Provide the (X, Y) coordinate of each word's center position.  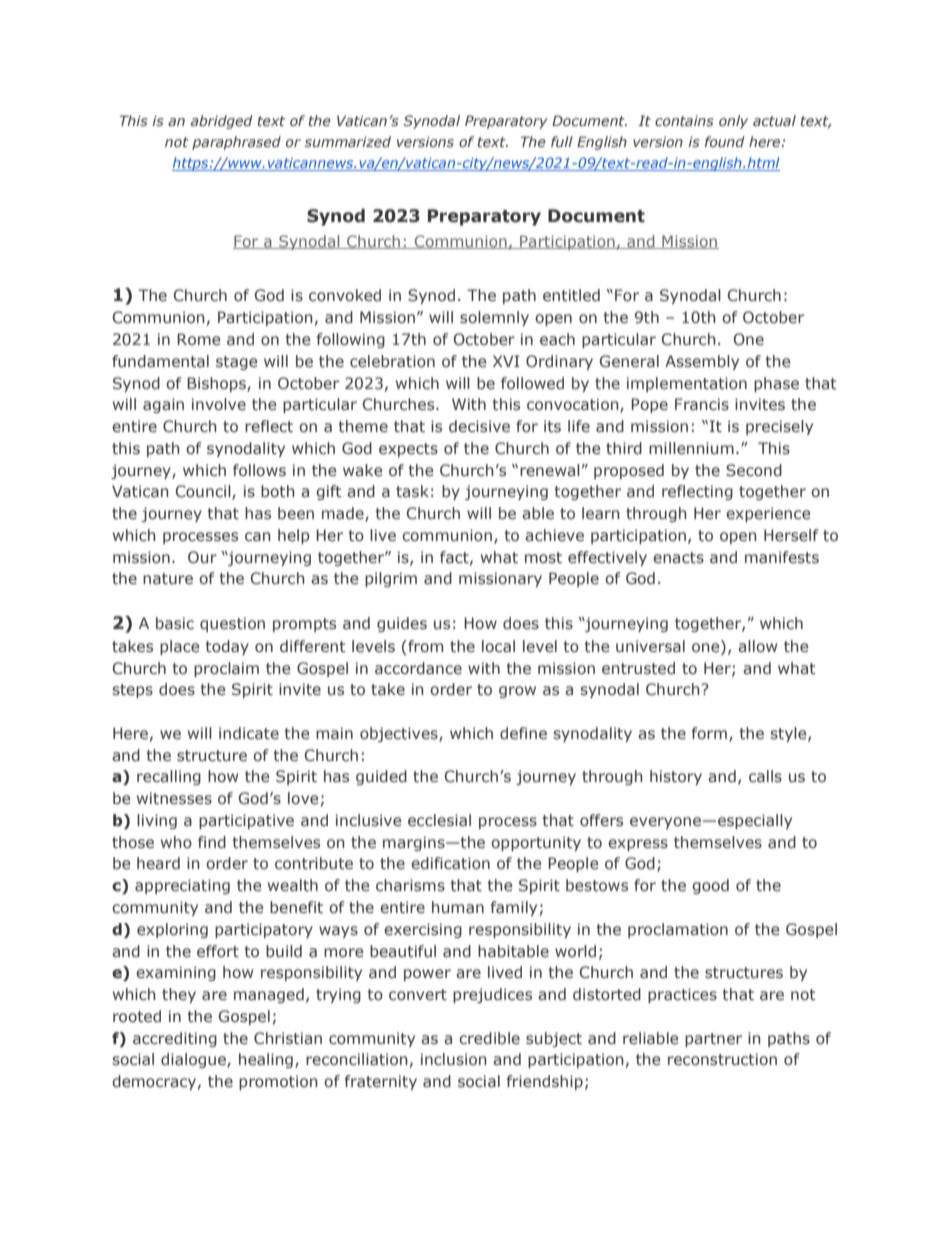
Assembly (702, 362)
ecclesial (439, 820)
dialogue (194, 1060)
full (562, 141)
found (725, 141)
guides (402, 624)
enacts (678, 558)
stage (236, 363)
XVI (506, 361)
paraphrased (236, 143)
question (232, 624)
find (212, 842)
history (676, 777)
